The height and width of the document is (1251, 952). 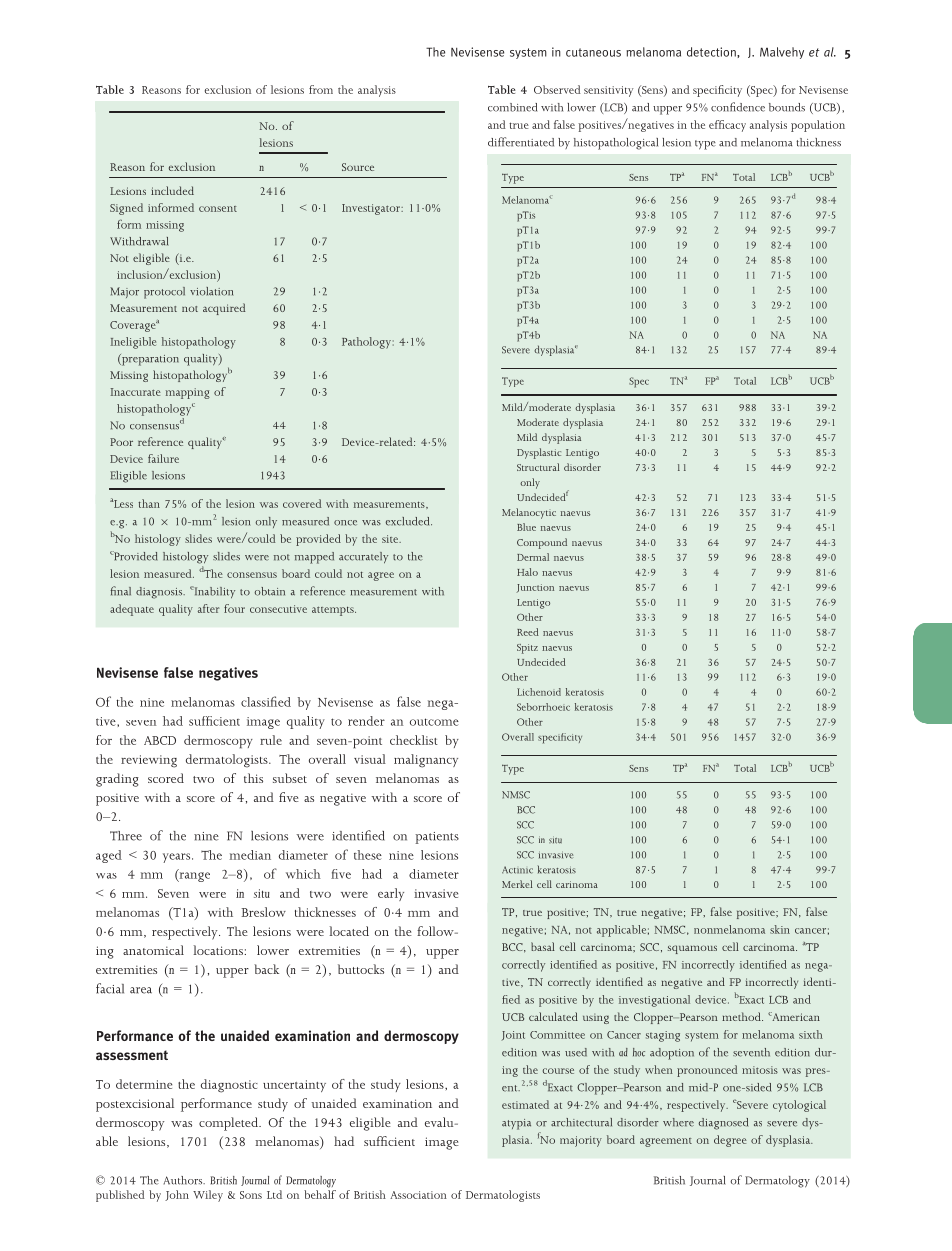 What do you see at coordinates (418, 1195) in the document?
I see `Association` at bounding box center [418, 1195].
